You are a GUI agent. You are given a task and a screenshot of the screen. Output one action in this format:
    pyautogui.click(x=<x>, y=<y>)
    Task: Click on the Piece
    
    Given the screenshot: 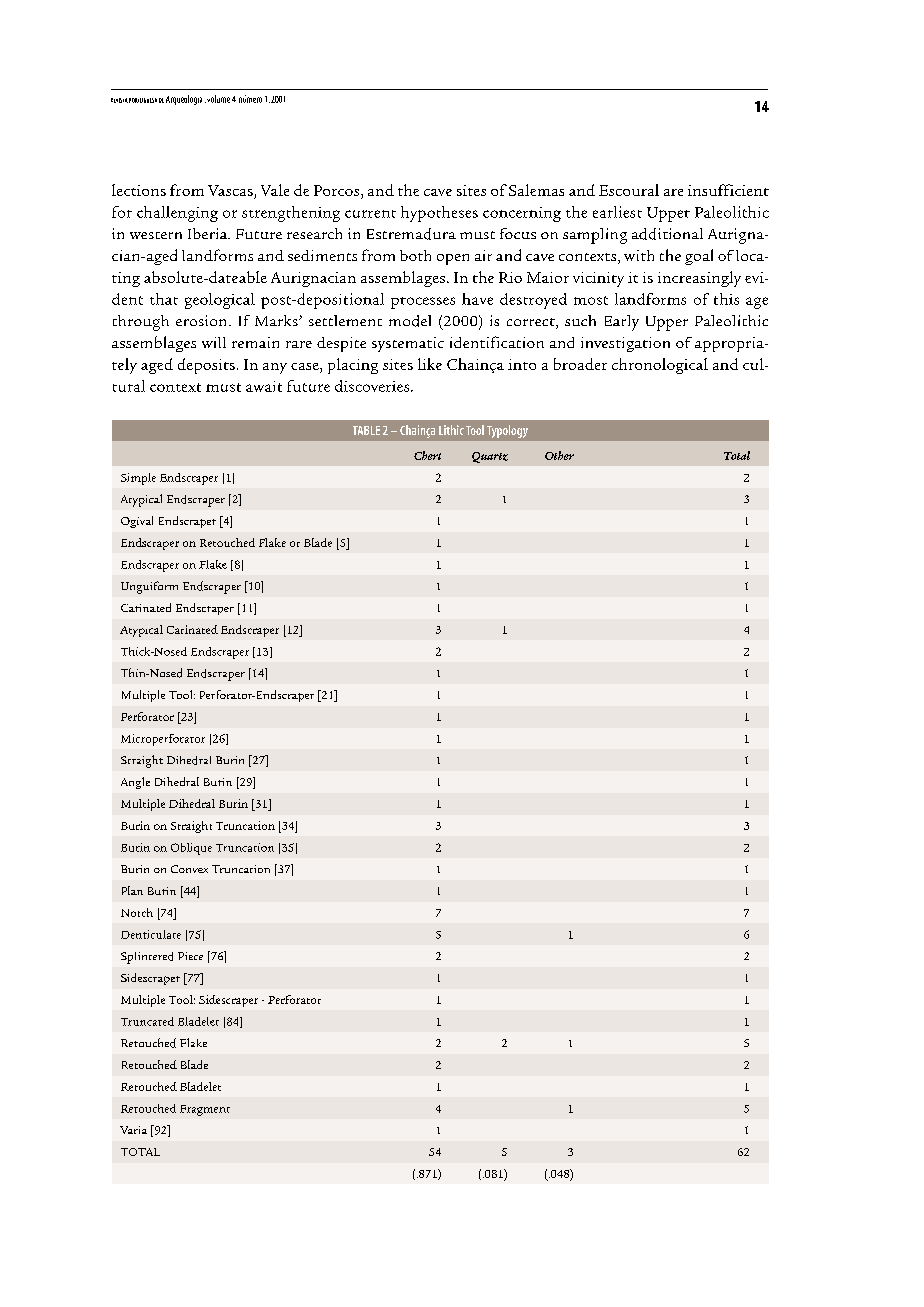 What is the action you would take?
    pyautogui.click(x=190, y=956)
